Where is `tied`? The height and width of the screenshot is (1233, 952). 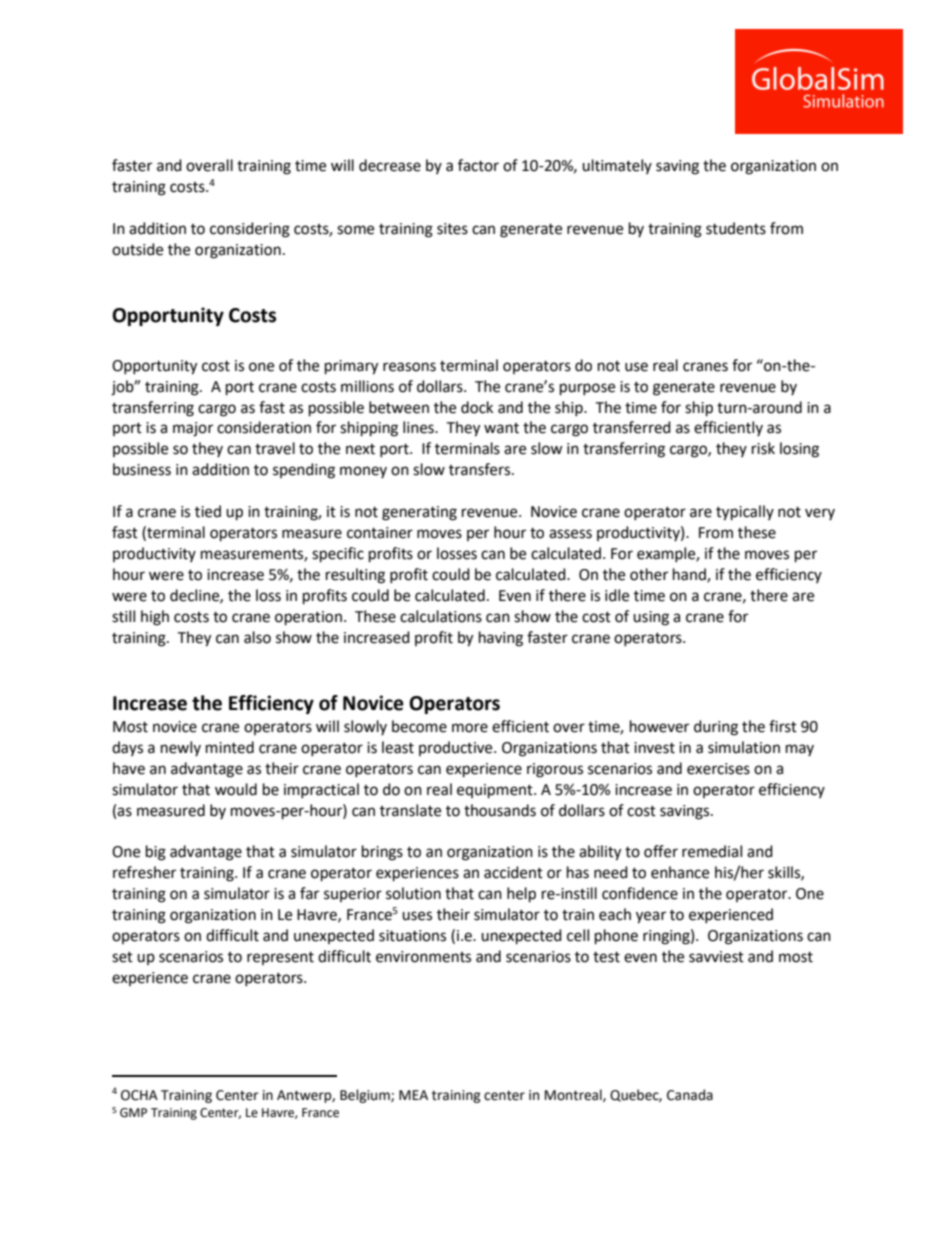 tied is located at coordinates (208, 511).
